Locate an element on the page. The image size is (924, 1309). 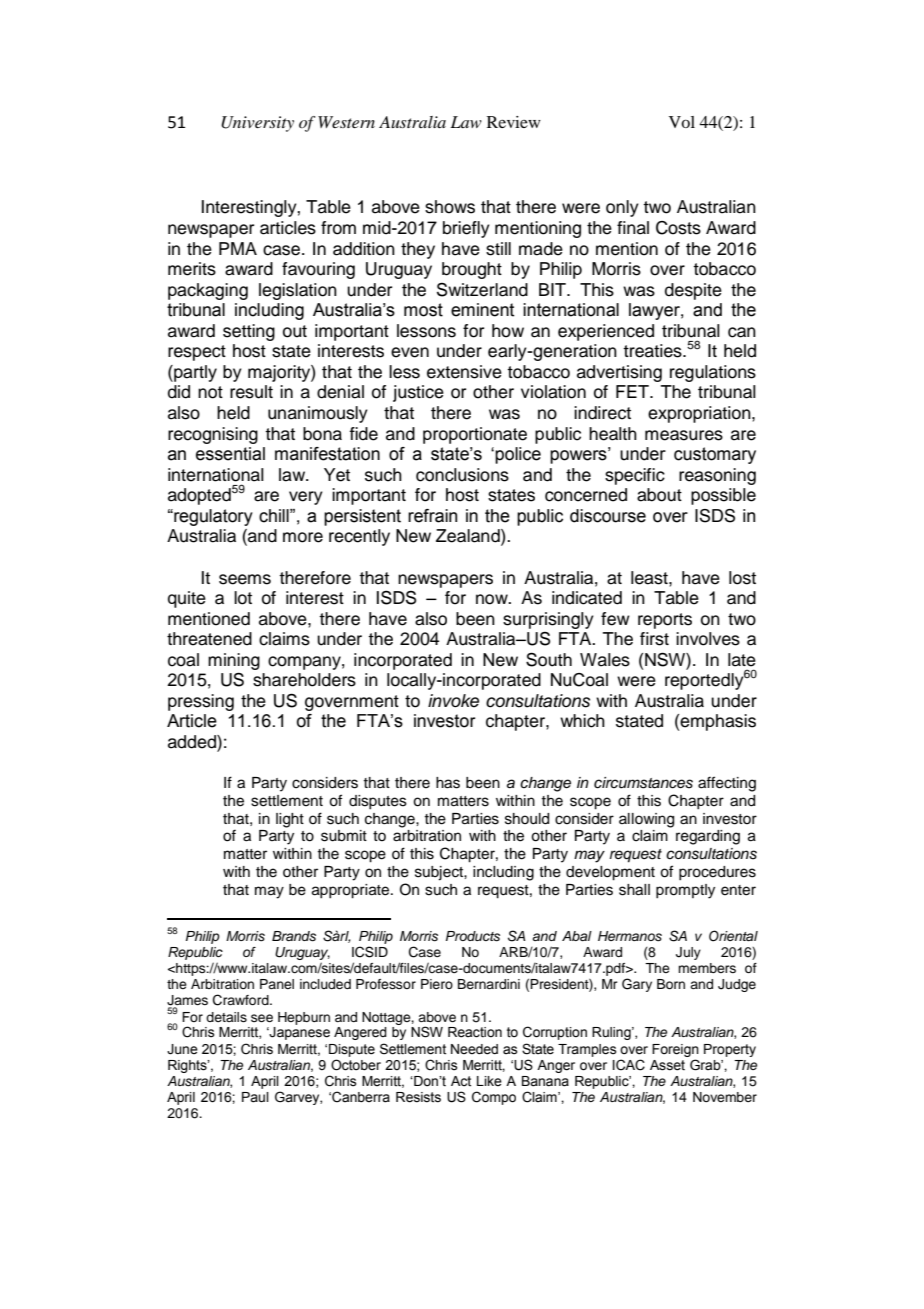
lot is located at coordinates (243, 598).
